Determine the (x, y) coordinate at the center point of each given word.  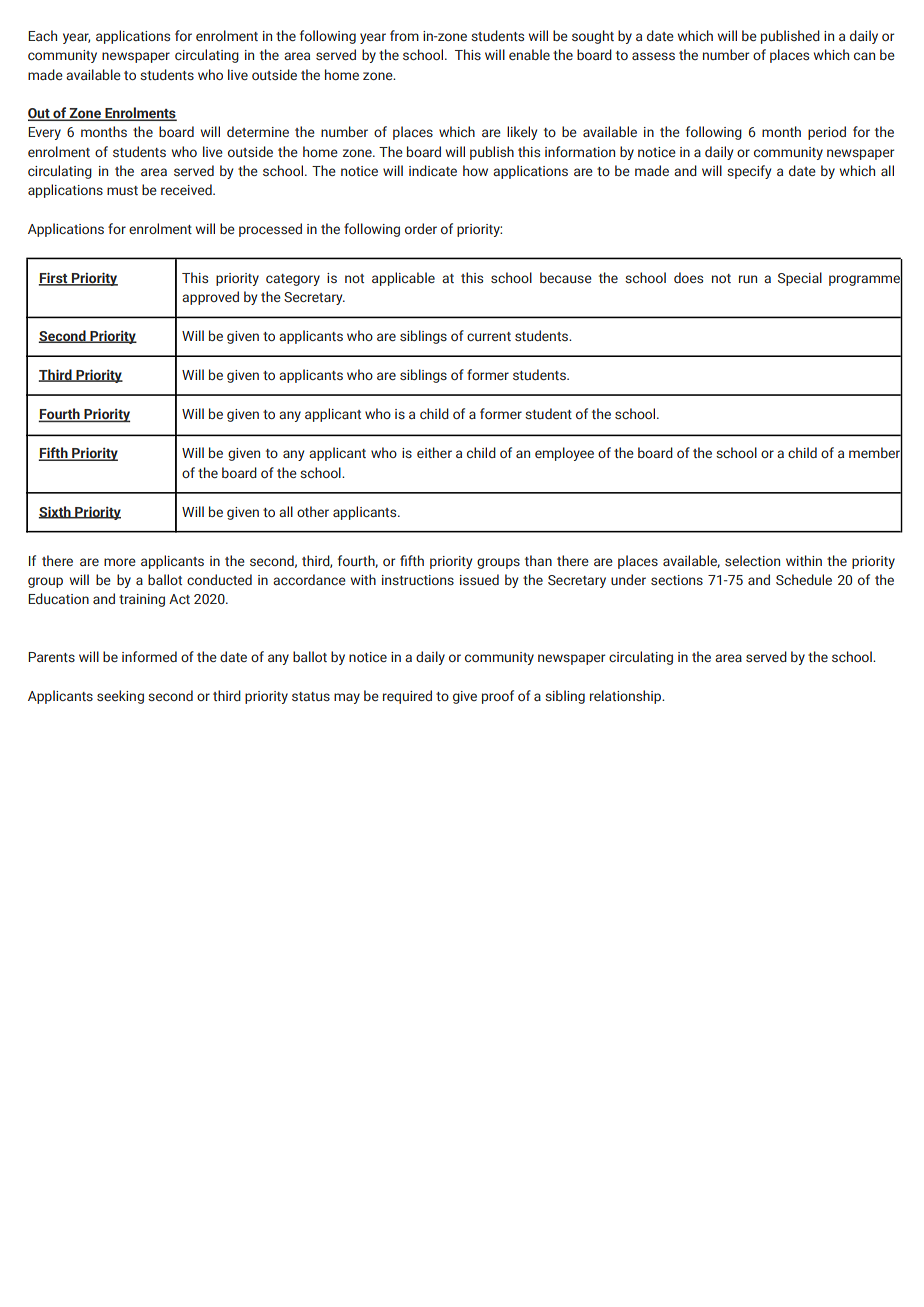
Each (42, 35)
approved (210, 298)
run (748, 279)
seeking (120, 697)
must (122, 190)
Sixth (55, 512)
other (313, 511)
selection (752, 560)
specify (749, 172)
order (421, 228)
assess (653, 56)
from (404, 35)
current (489, 336)
